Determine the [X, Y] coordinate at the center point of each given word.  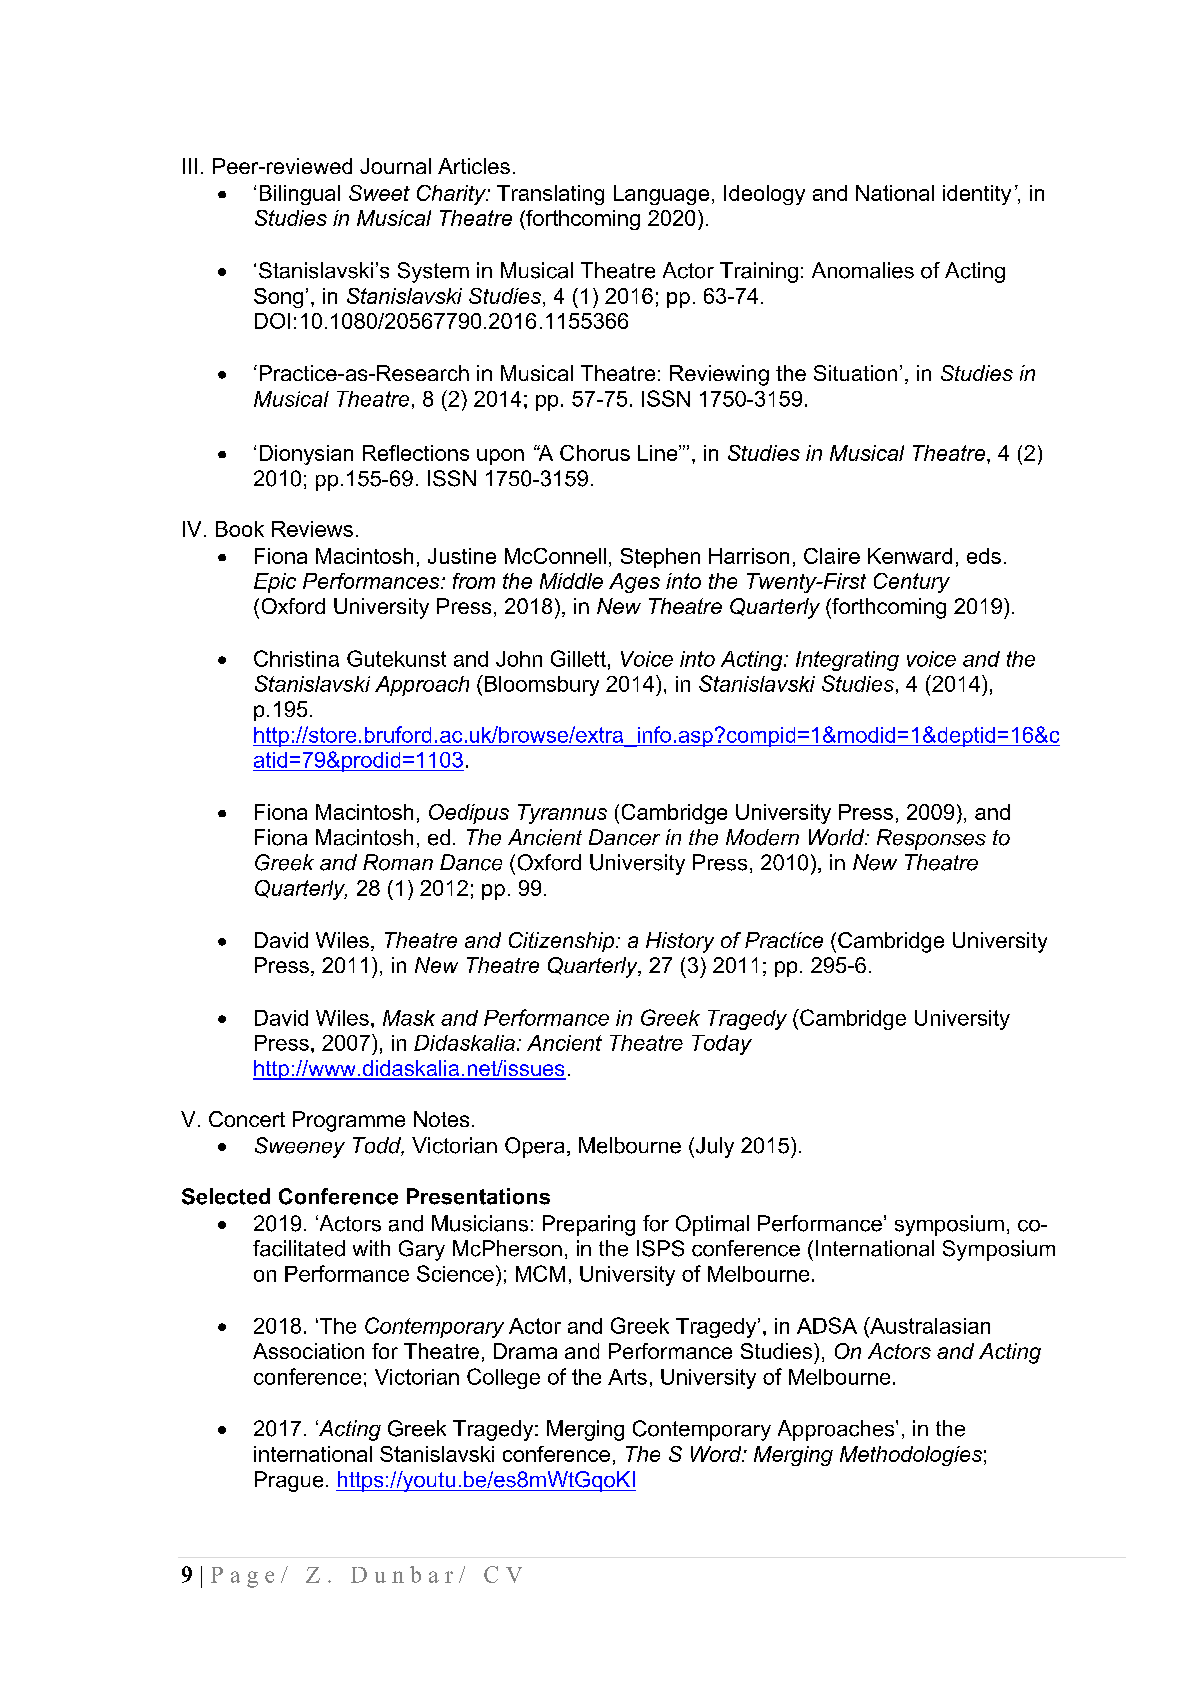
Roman [398, 862]
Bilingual [300, 195]
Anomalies [863, 270]
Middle [571, 581]
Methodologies [911, 1456]
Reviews [312, 529]
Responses [931, 839]
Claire [832, 556]
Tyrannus [562, 814]
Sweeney [300, 1147]
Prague [289, 1481]
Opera [534, 1147]
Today [722, 1045]
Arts [627, 1377]
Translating [550, 195]
